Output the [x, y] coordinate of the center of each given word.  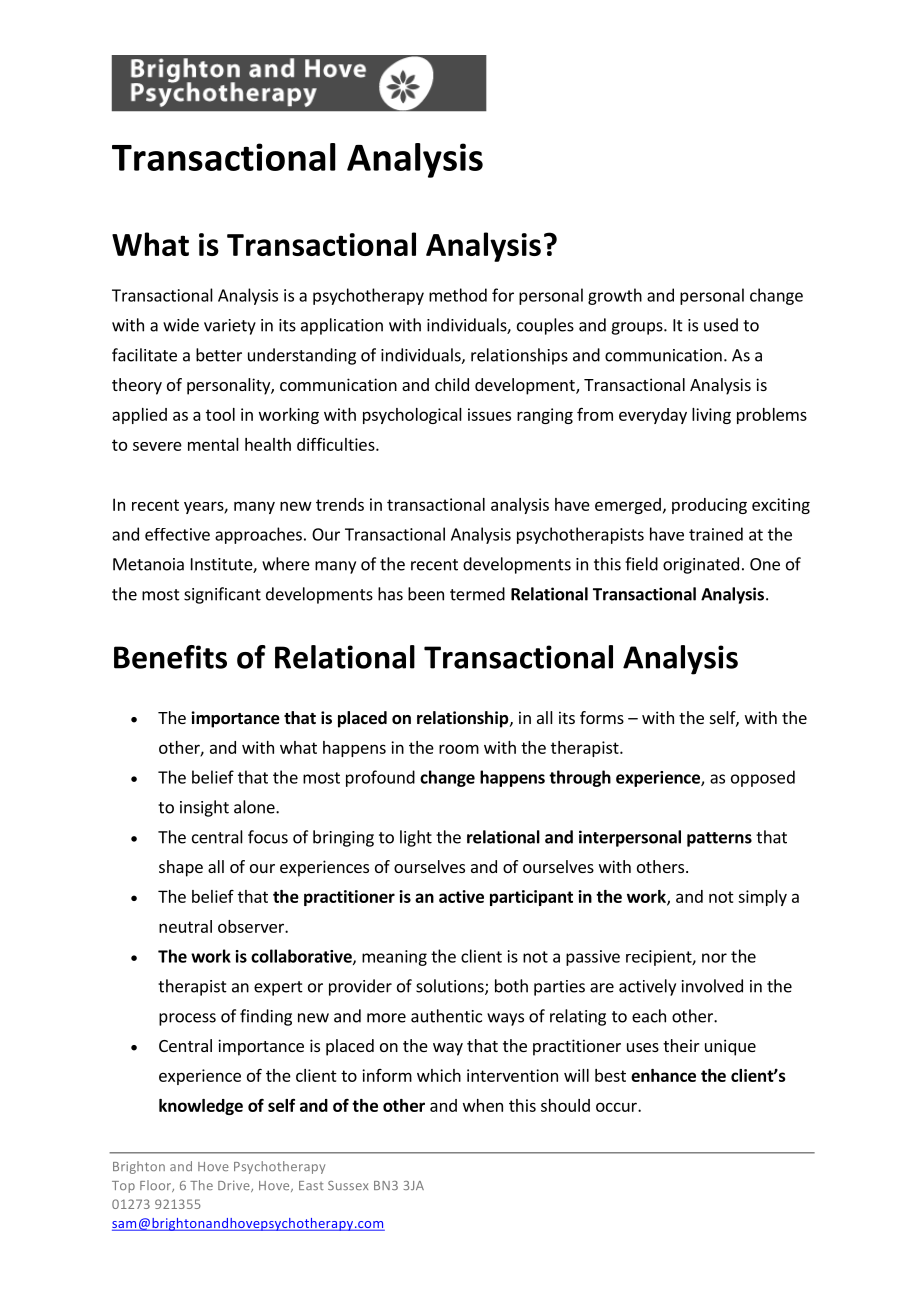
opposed [763, 778]
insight [204, 808]
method [458, 295]
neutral [185, 926]
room [459, 749]
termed [477, 594]
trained [716, 534]
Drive [235, 1186]
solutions [451, 987]
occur [617, 1107]
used [721, 325]
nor [714, 958]
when [483, 1105]
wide [181, 325]
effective [177, 534]
